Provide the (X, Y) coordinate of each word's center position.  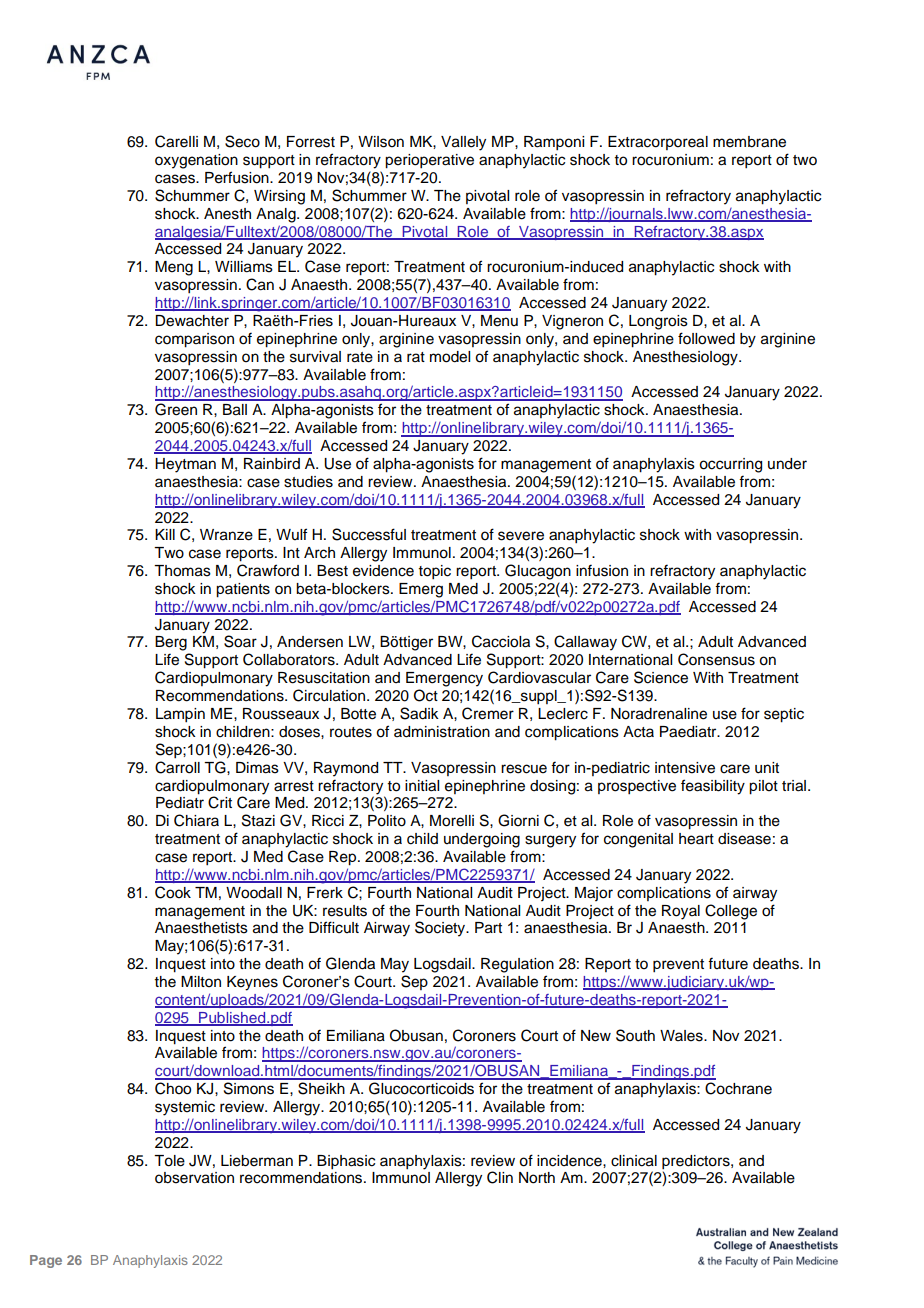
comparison (194, 340)
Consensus (716, 659)
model (450, 357)
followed (706, 338)
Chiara (196, 820)
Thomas (182, 571)
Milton (201, 982)
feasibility (713, 787)
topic (435, 572)
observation (194, 1178)
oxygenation (196, 161)
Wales (682, 1036)
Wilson (381, 142)
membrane (749, 142)
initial (422, 786)
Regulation (517, 965)
